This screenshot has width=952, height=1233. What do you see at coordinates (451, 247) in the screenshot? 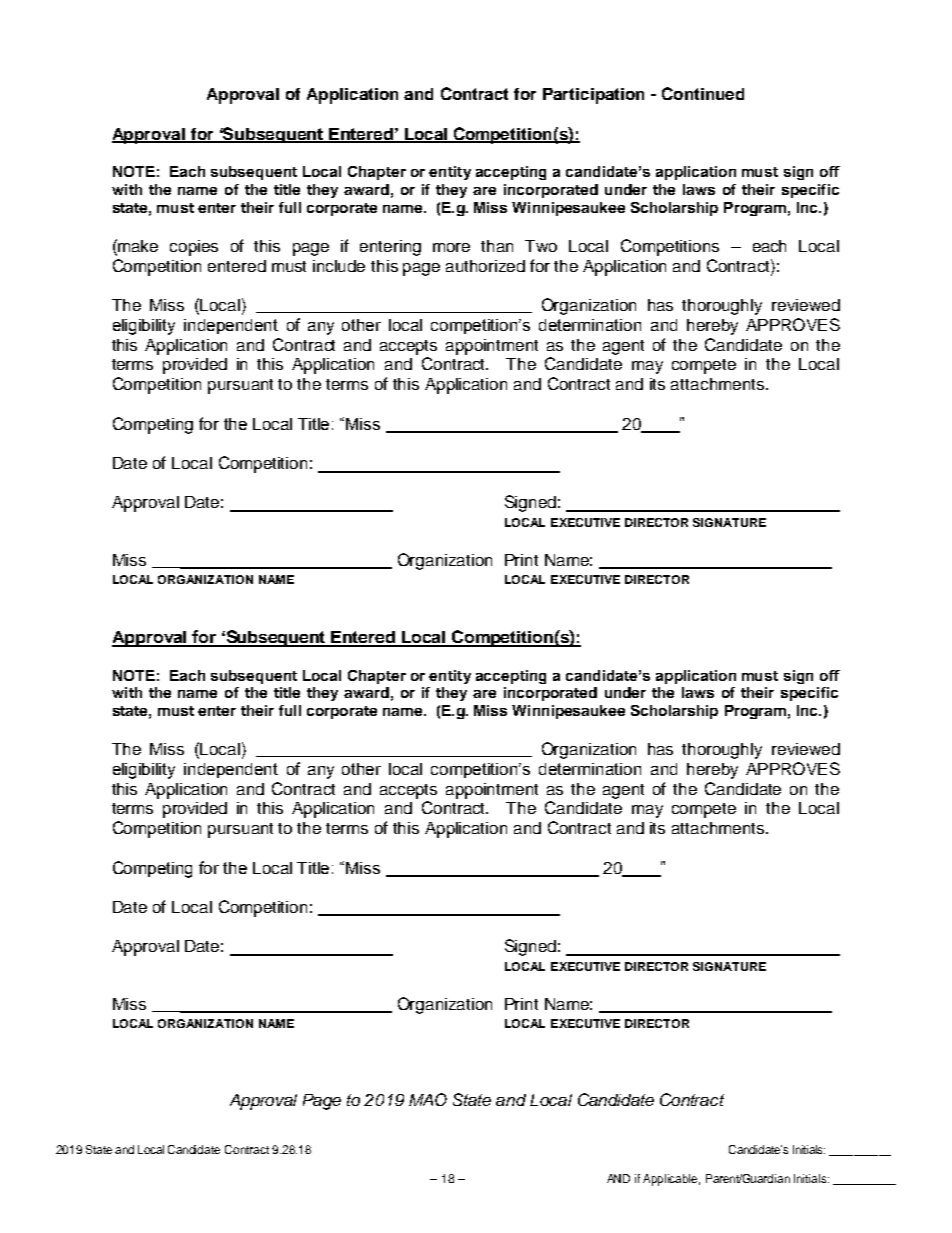
I see `more` at bounding box center [451, 247].
